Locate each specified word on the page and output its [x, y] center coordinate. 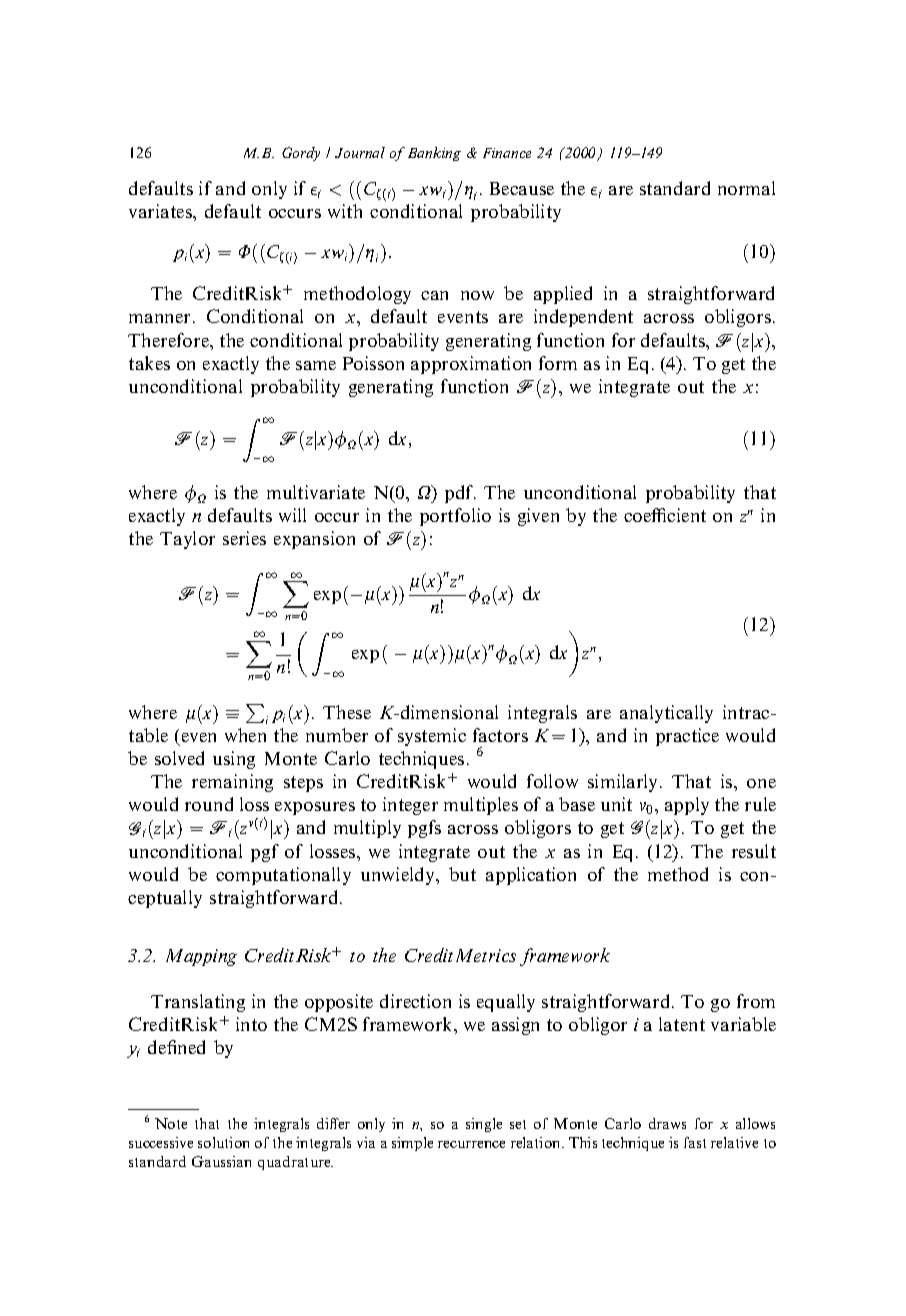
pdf [460, 494]
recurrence [471, 1144]
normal [746, 188]
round [209, 804]
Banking [434, 154]
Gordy [301, 154]
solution [223, 1142]
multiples [481, 806]
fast [695, 1142]
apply [687, 806]
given [538, 517]
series [244, 538]
